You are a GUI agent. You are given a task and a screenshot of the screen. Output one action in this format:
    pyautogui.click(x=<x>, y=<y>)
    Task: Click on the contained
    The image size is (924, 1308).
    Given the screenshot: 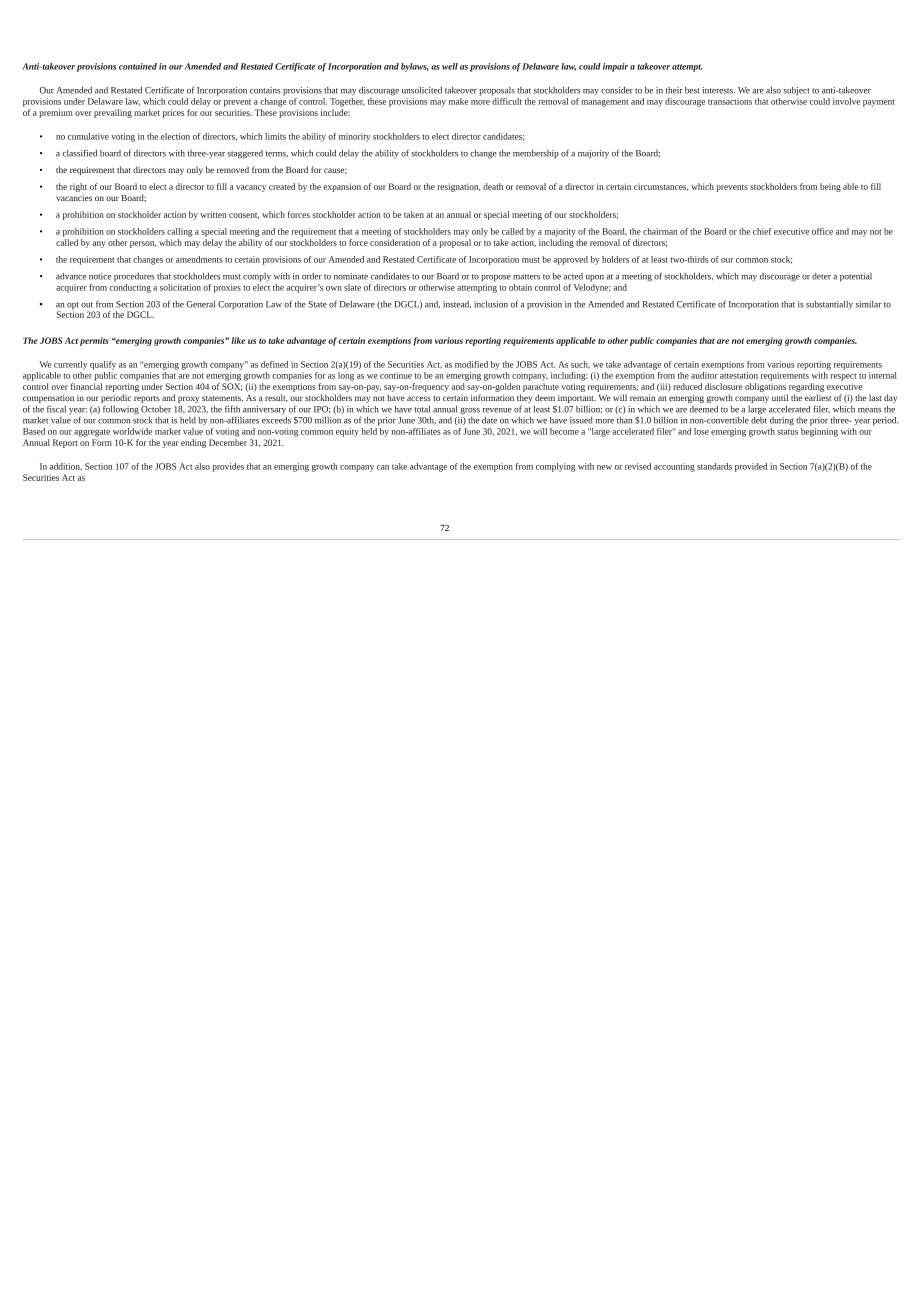 What is the action you would take?
    pyautogui.click(x=138, y=66)
